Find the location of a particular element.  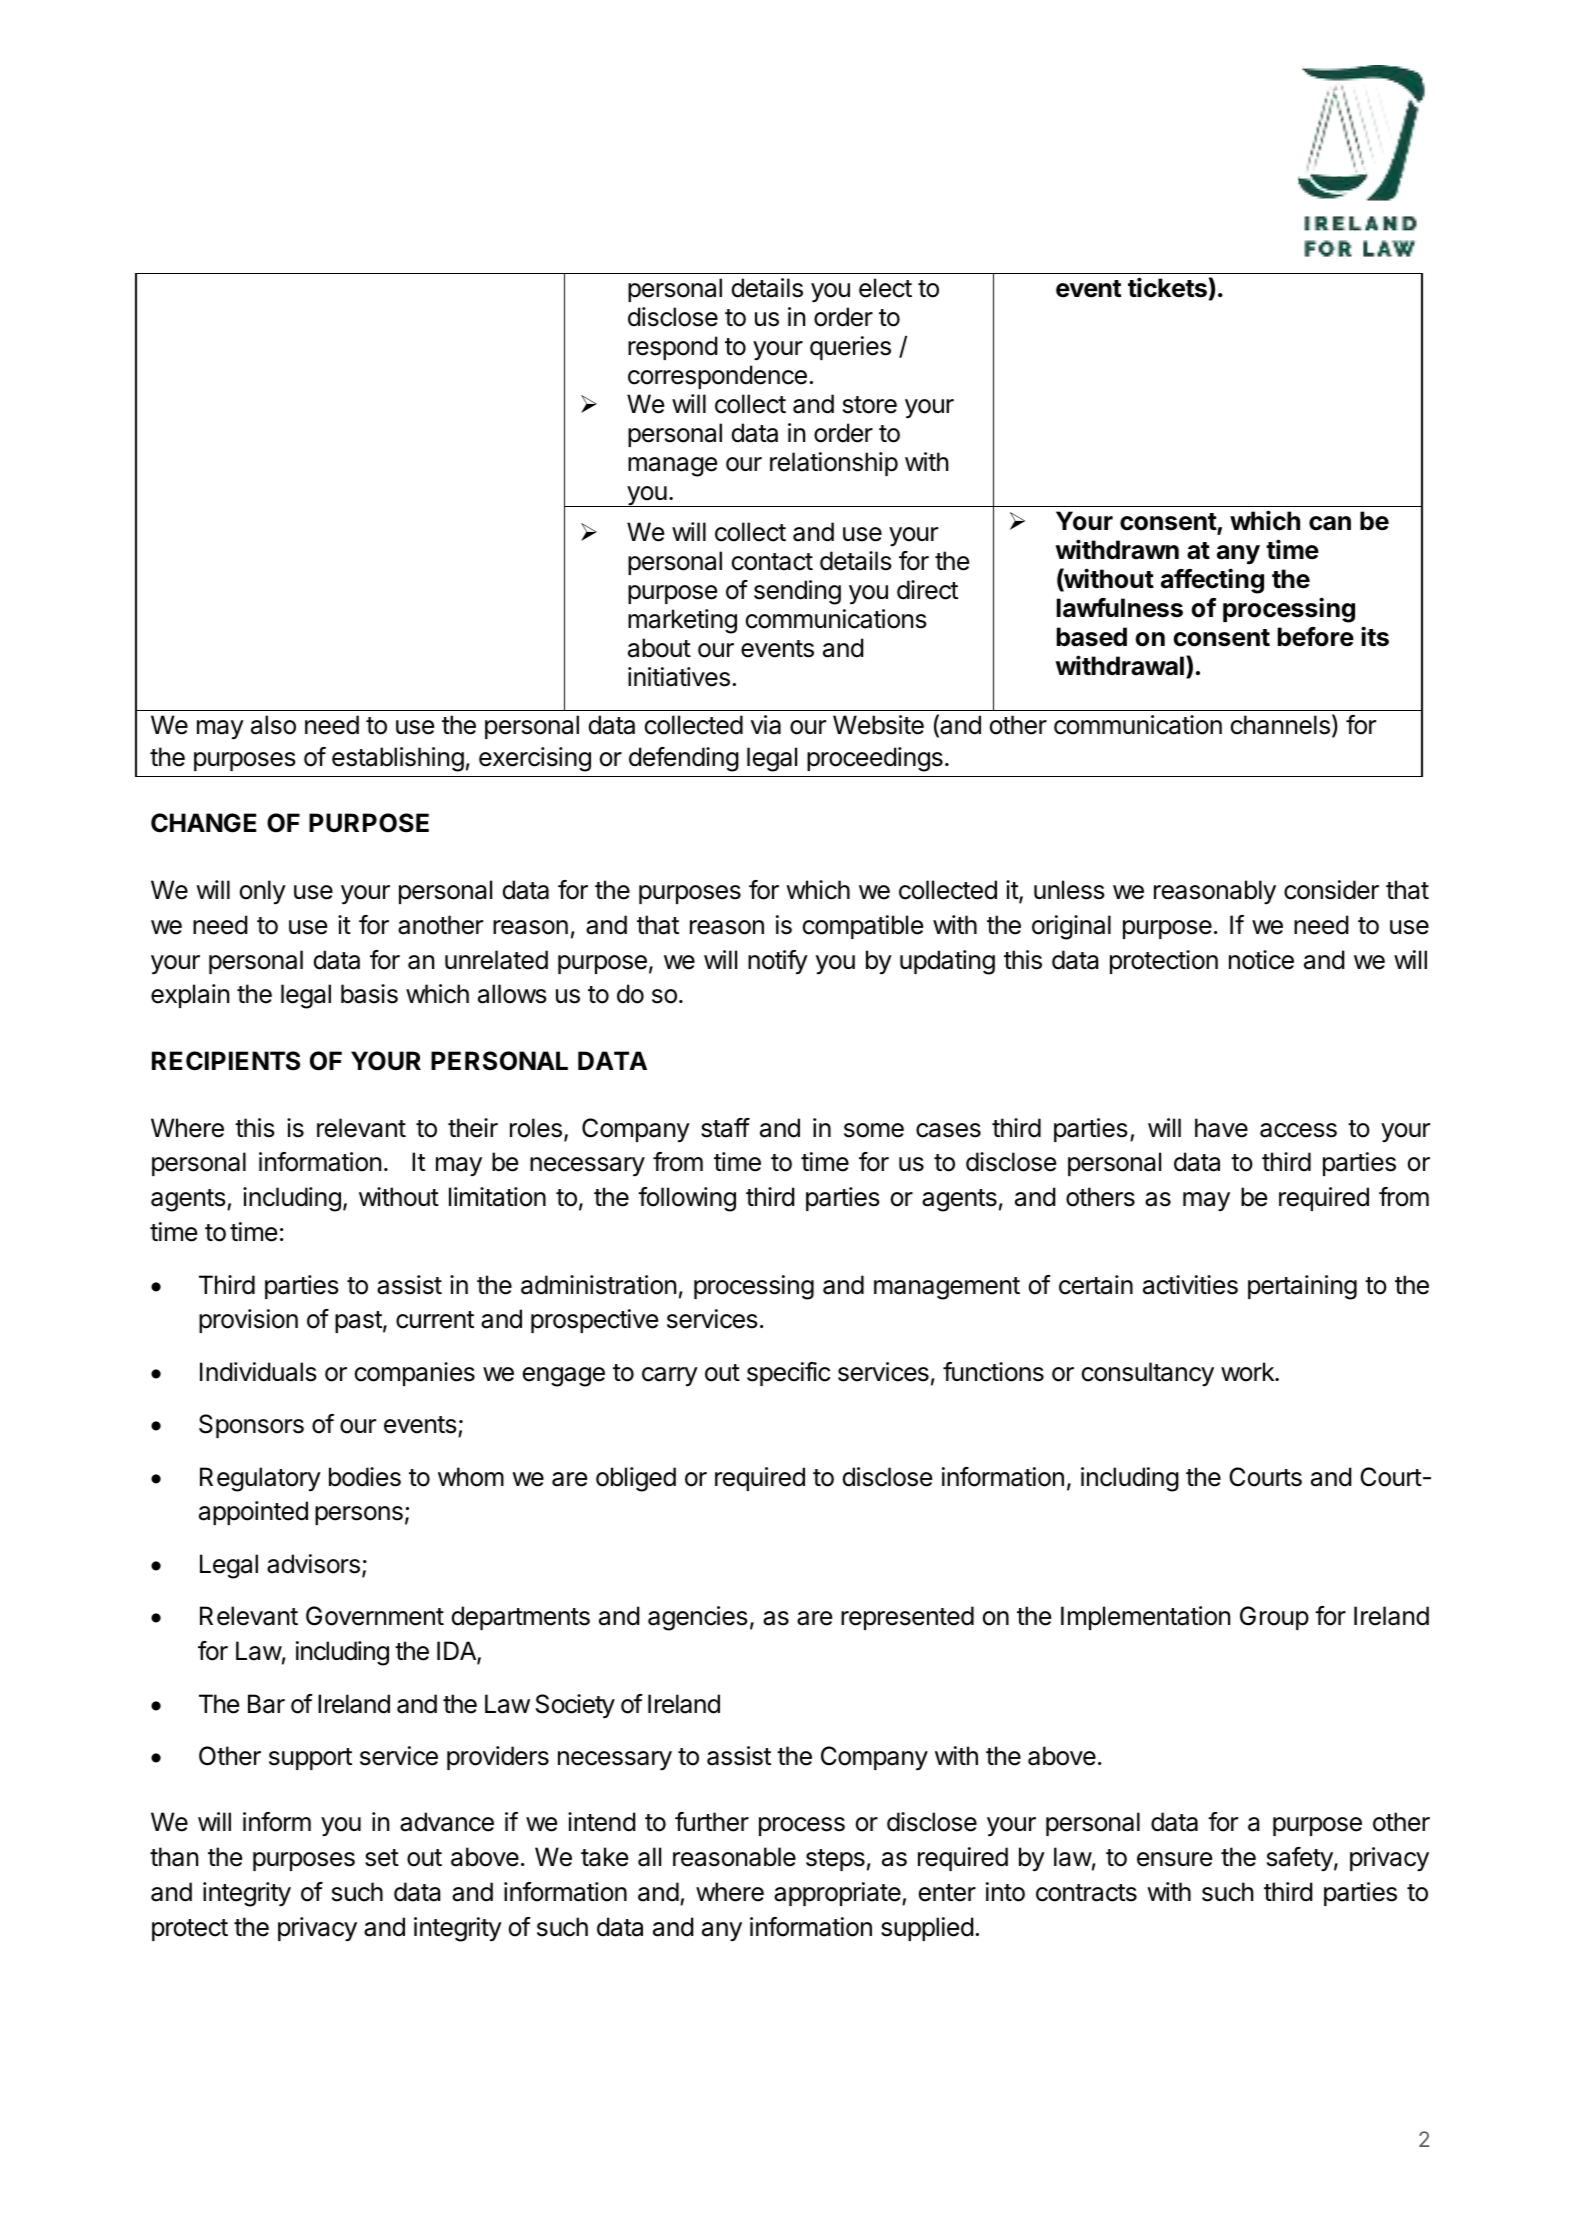

only is located at coordinates (263, 892).
